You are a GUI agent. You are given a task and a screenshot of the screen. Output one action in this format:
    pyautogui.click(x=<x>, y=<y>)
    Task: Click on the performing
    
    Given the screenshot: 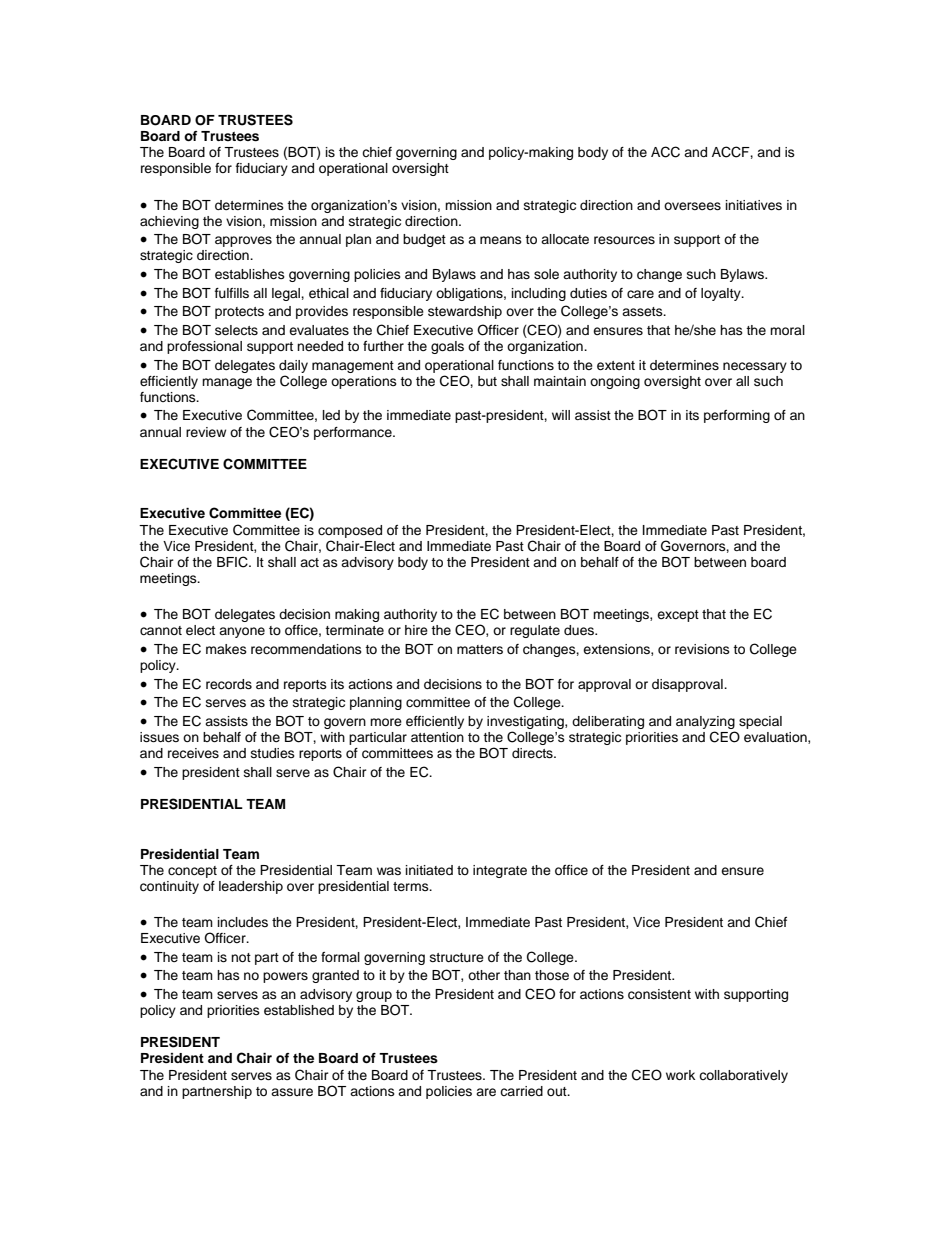 What is the action you would take?
    pyautogui.click(x=737, y=416)
